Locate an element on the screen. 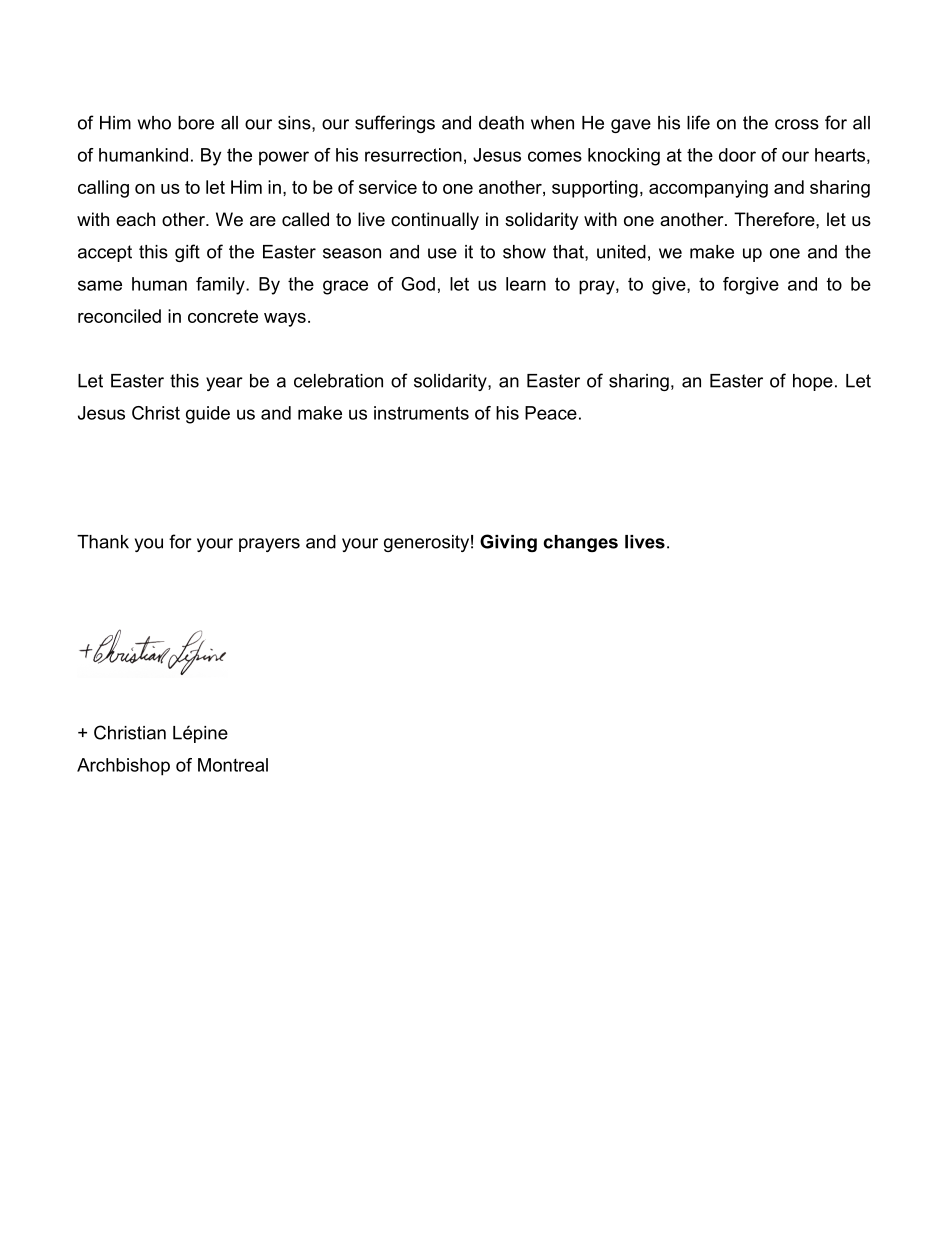 This screenshot has height=1233, width=952. changes is located at coordinates (580, 543).
